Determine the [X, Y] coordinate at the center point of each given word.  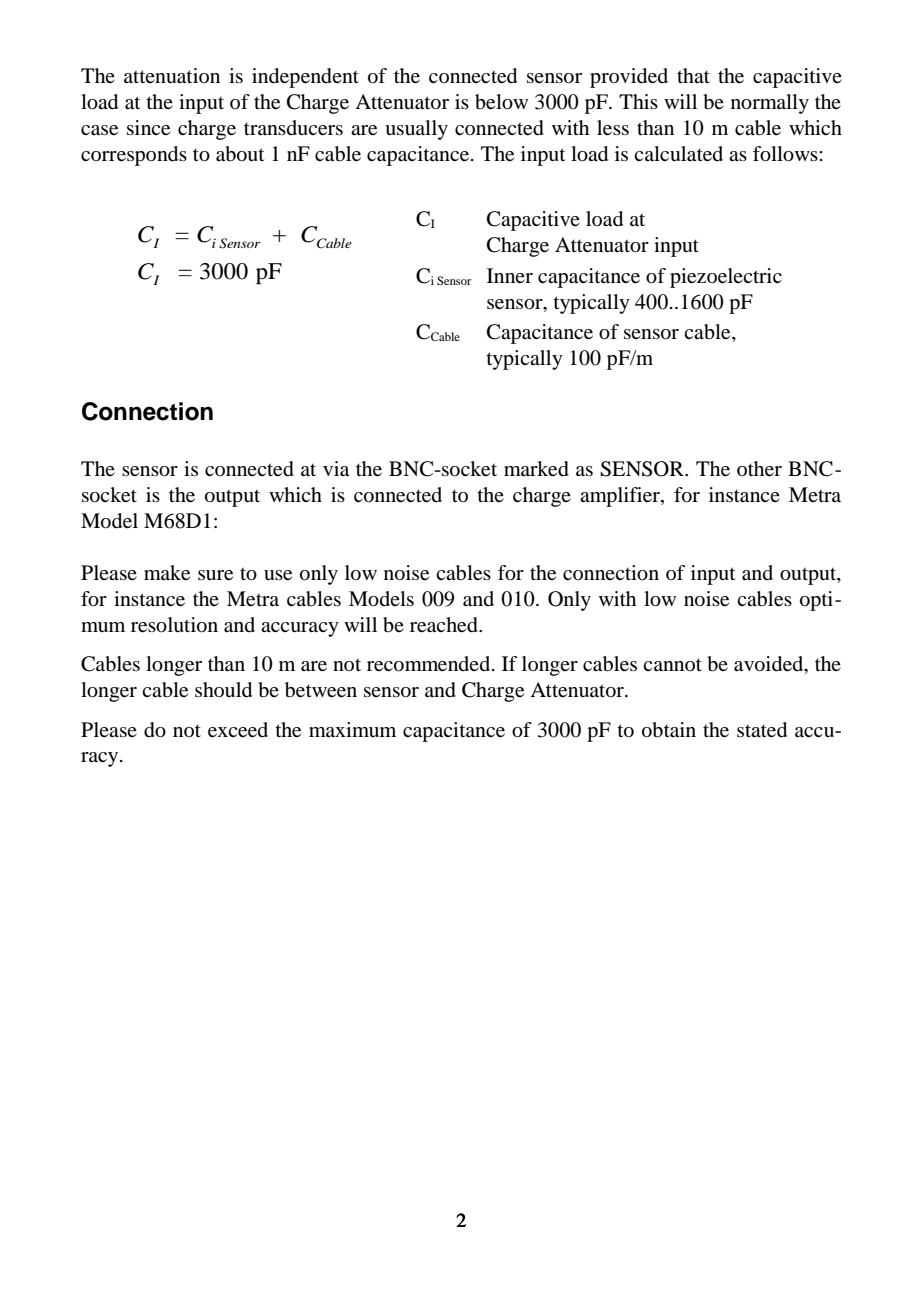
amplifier [621, 497]
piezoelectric [726, 278]
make [167, 573]
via [336, 469]
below [501, 102]
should [223, 690]
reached [445, 625]
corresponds [134, 156]
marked [536, 469]
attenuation [172, 76]
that [693, 75]
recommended [430, 664]
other [759, 469]
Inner [510, 275]
